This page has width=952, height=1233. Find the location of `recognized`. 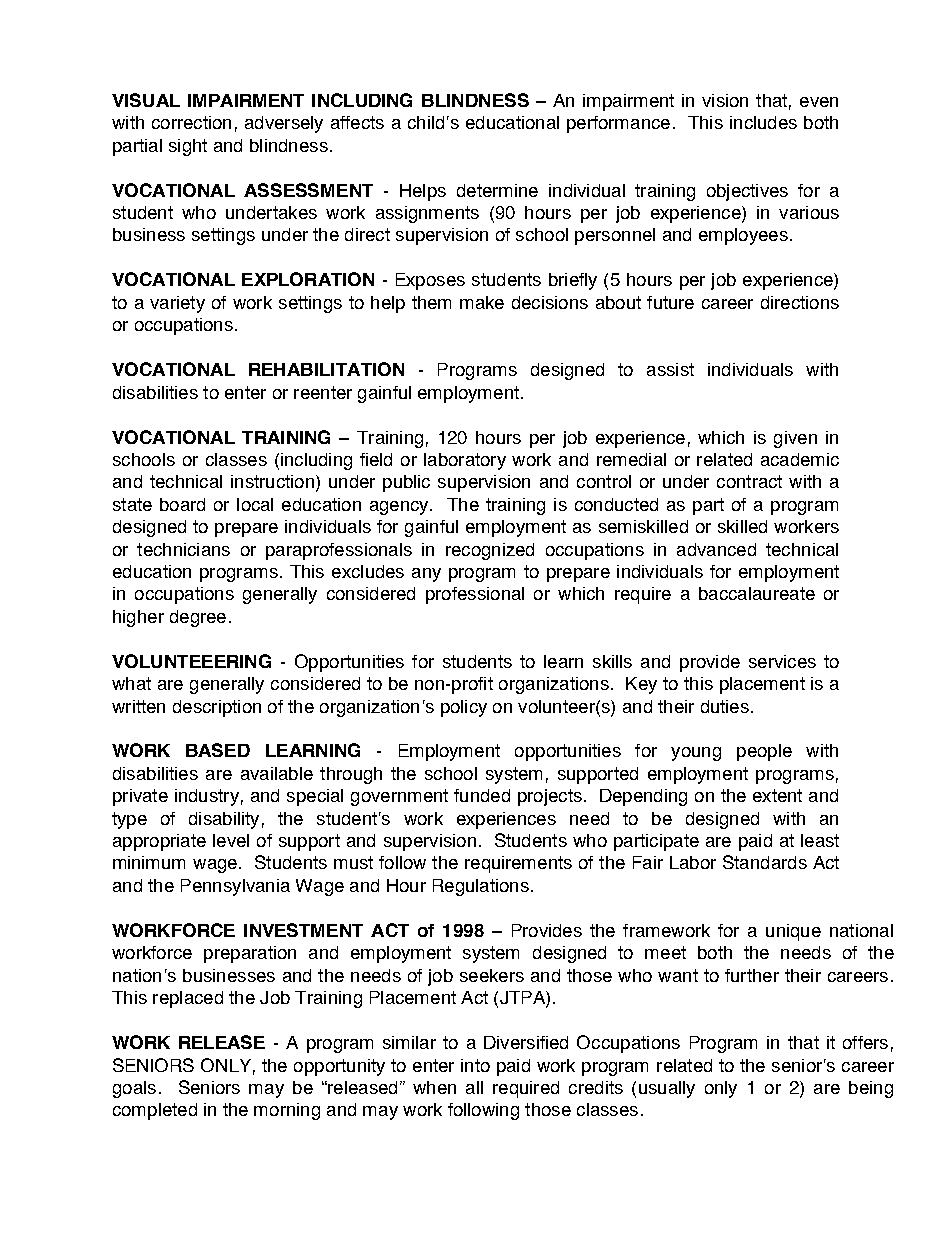

recognized is located at coordinates (490, 551).
